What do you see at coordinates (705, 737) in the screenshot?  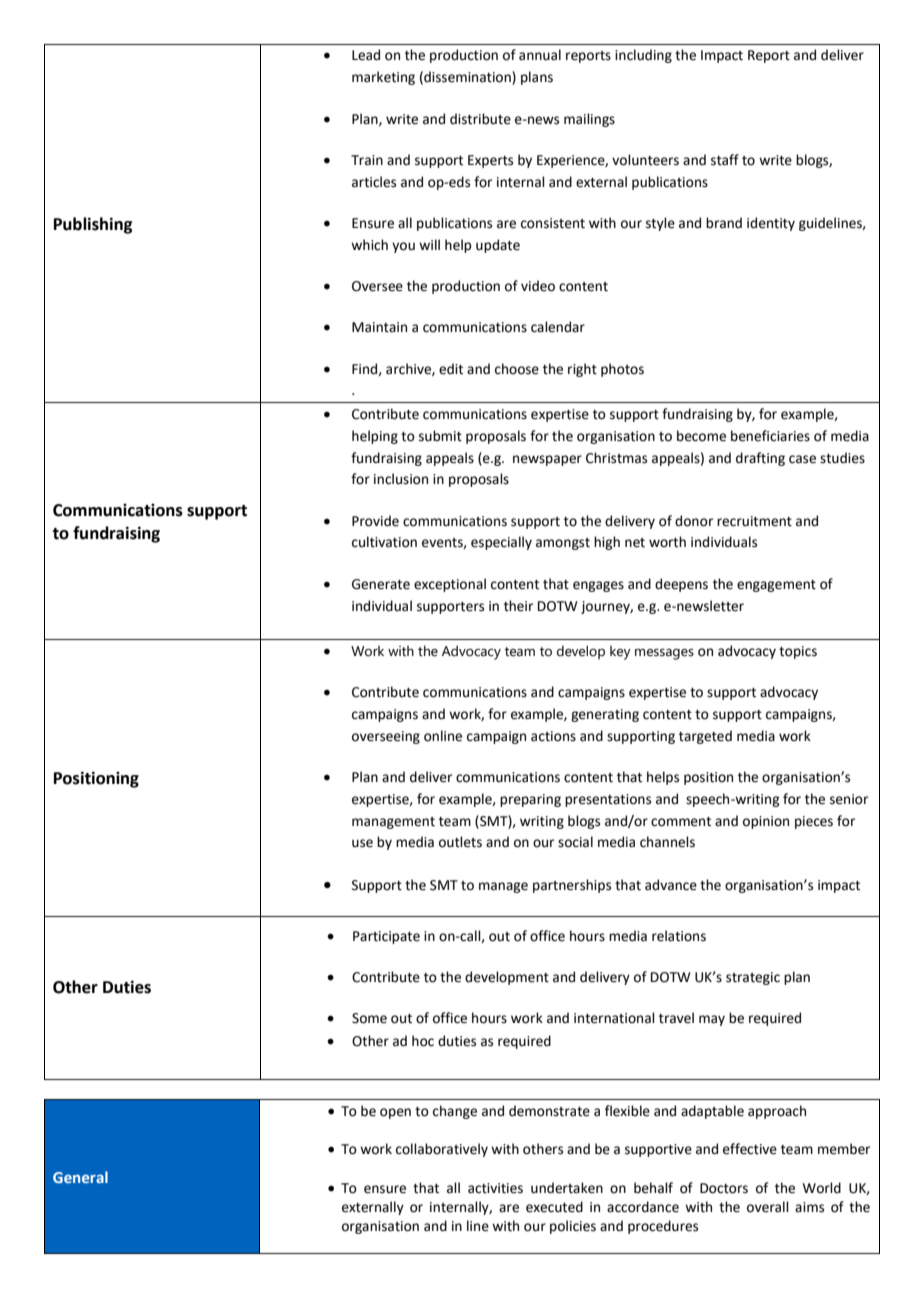 I see `targeted` at bounding box center [705, 737].
